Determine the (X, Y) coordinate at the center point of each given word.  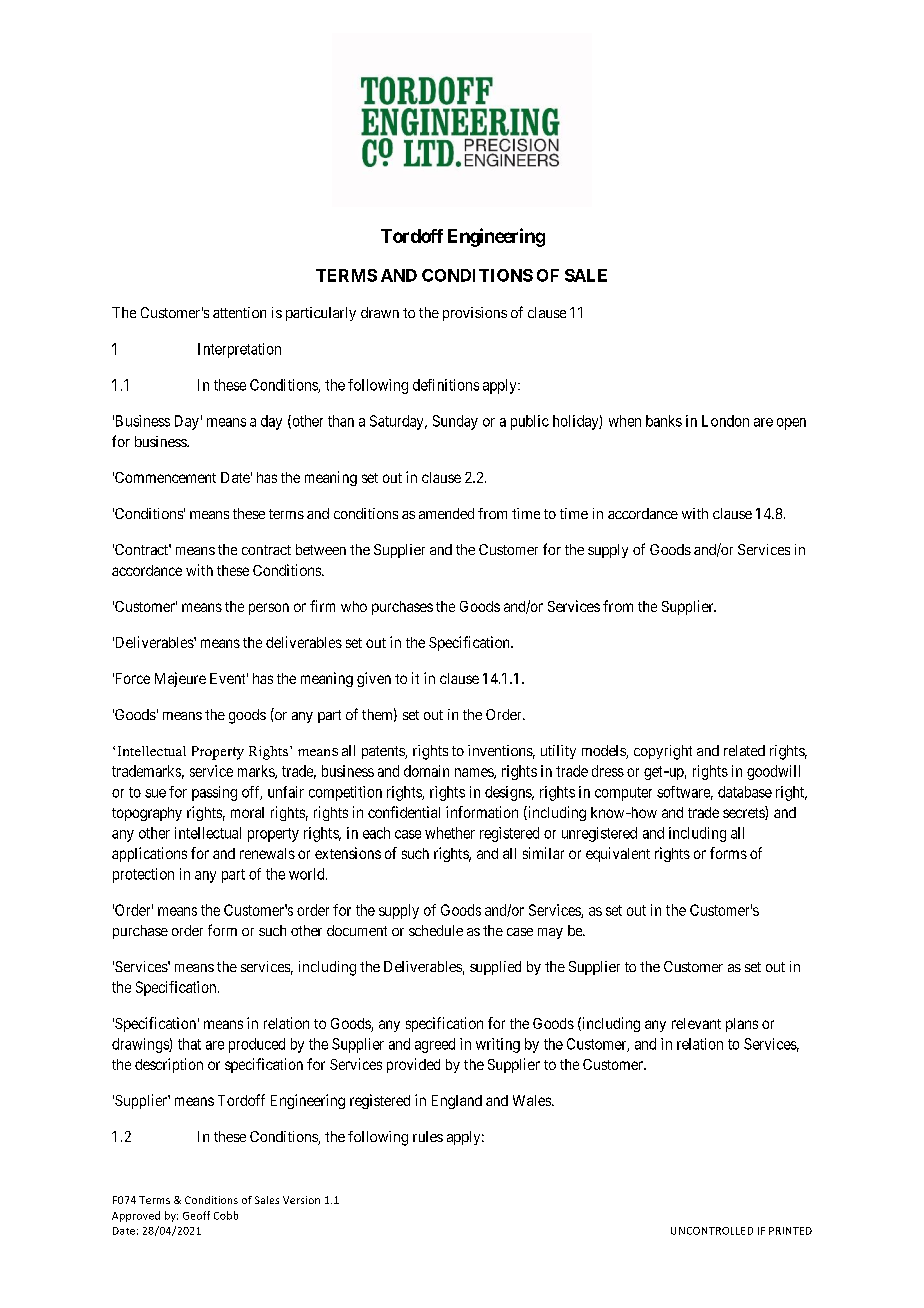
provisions (475, 314)
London (725, 421)
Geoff (196, 1215)
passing (214, 793)
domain (426, 771)
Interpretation (239, 350)
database (745, 792)
